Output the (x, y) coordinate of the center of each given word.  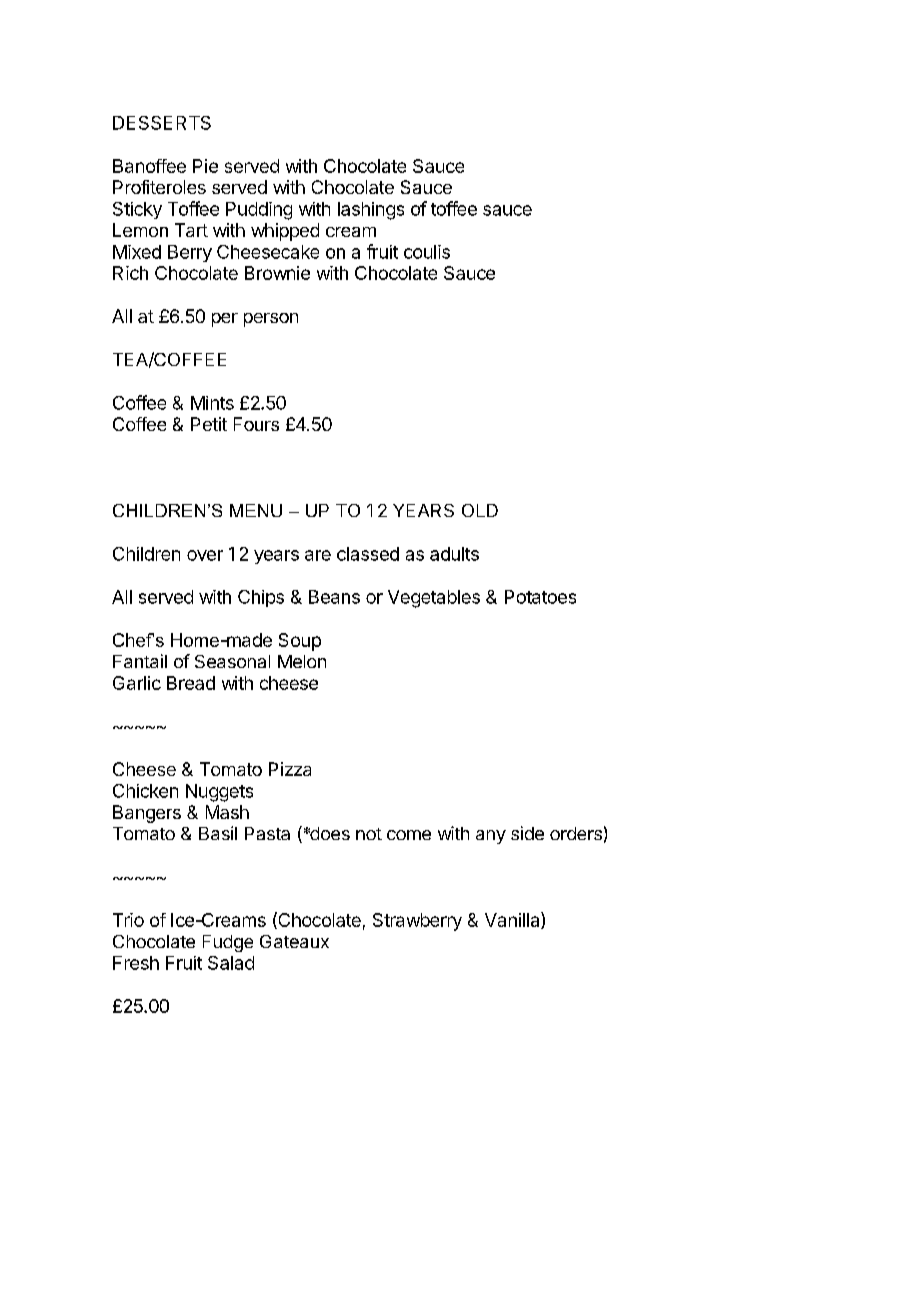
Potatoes (540, 597)
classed (368, 554)
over (205, 555)
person (271, 320)
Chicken (145, 791)
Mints (212, 403)
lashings (371, 211)
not (369, 834)
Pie (205, 166)
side (527, 833)
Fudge (228, 943)
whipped (285, 232)
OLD (480, 510)
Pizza (290, 769)
